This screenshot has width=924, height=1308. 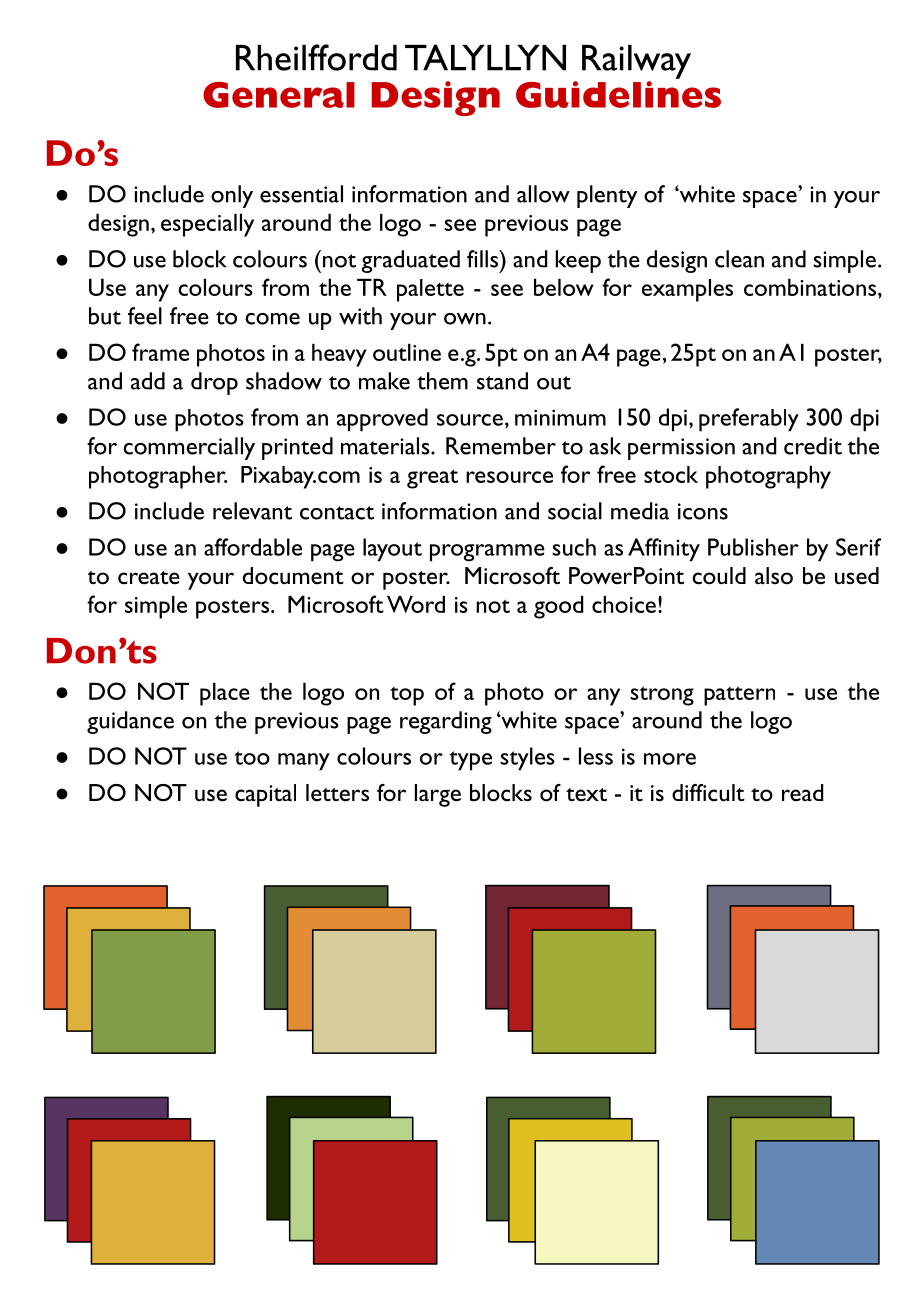 What do you see at coordinates (739, 259) in the screenshot?
I see `clean` at bounding box center [739, 259].
